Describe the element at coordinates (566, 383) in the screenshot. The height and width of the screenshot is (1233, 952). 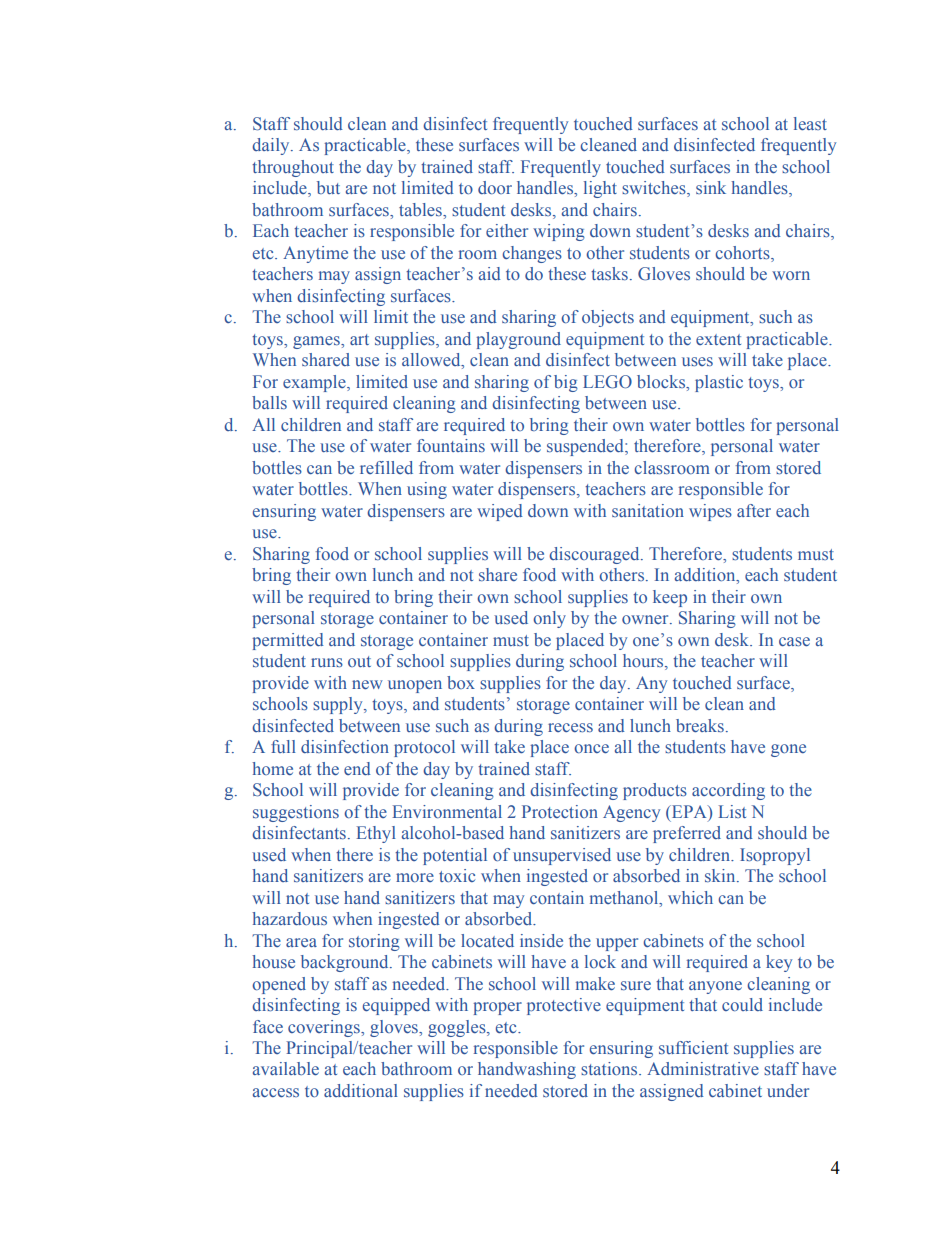
I see `big` at that location.
